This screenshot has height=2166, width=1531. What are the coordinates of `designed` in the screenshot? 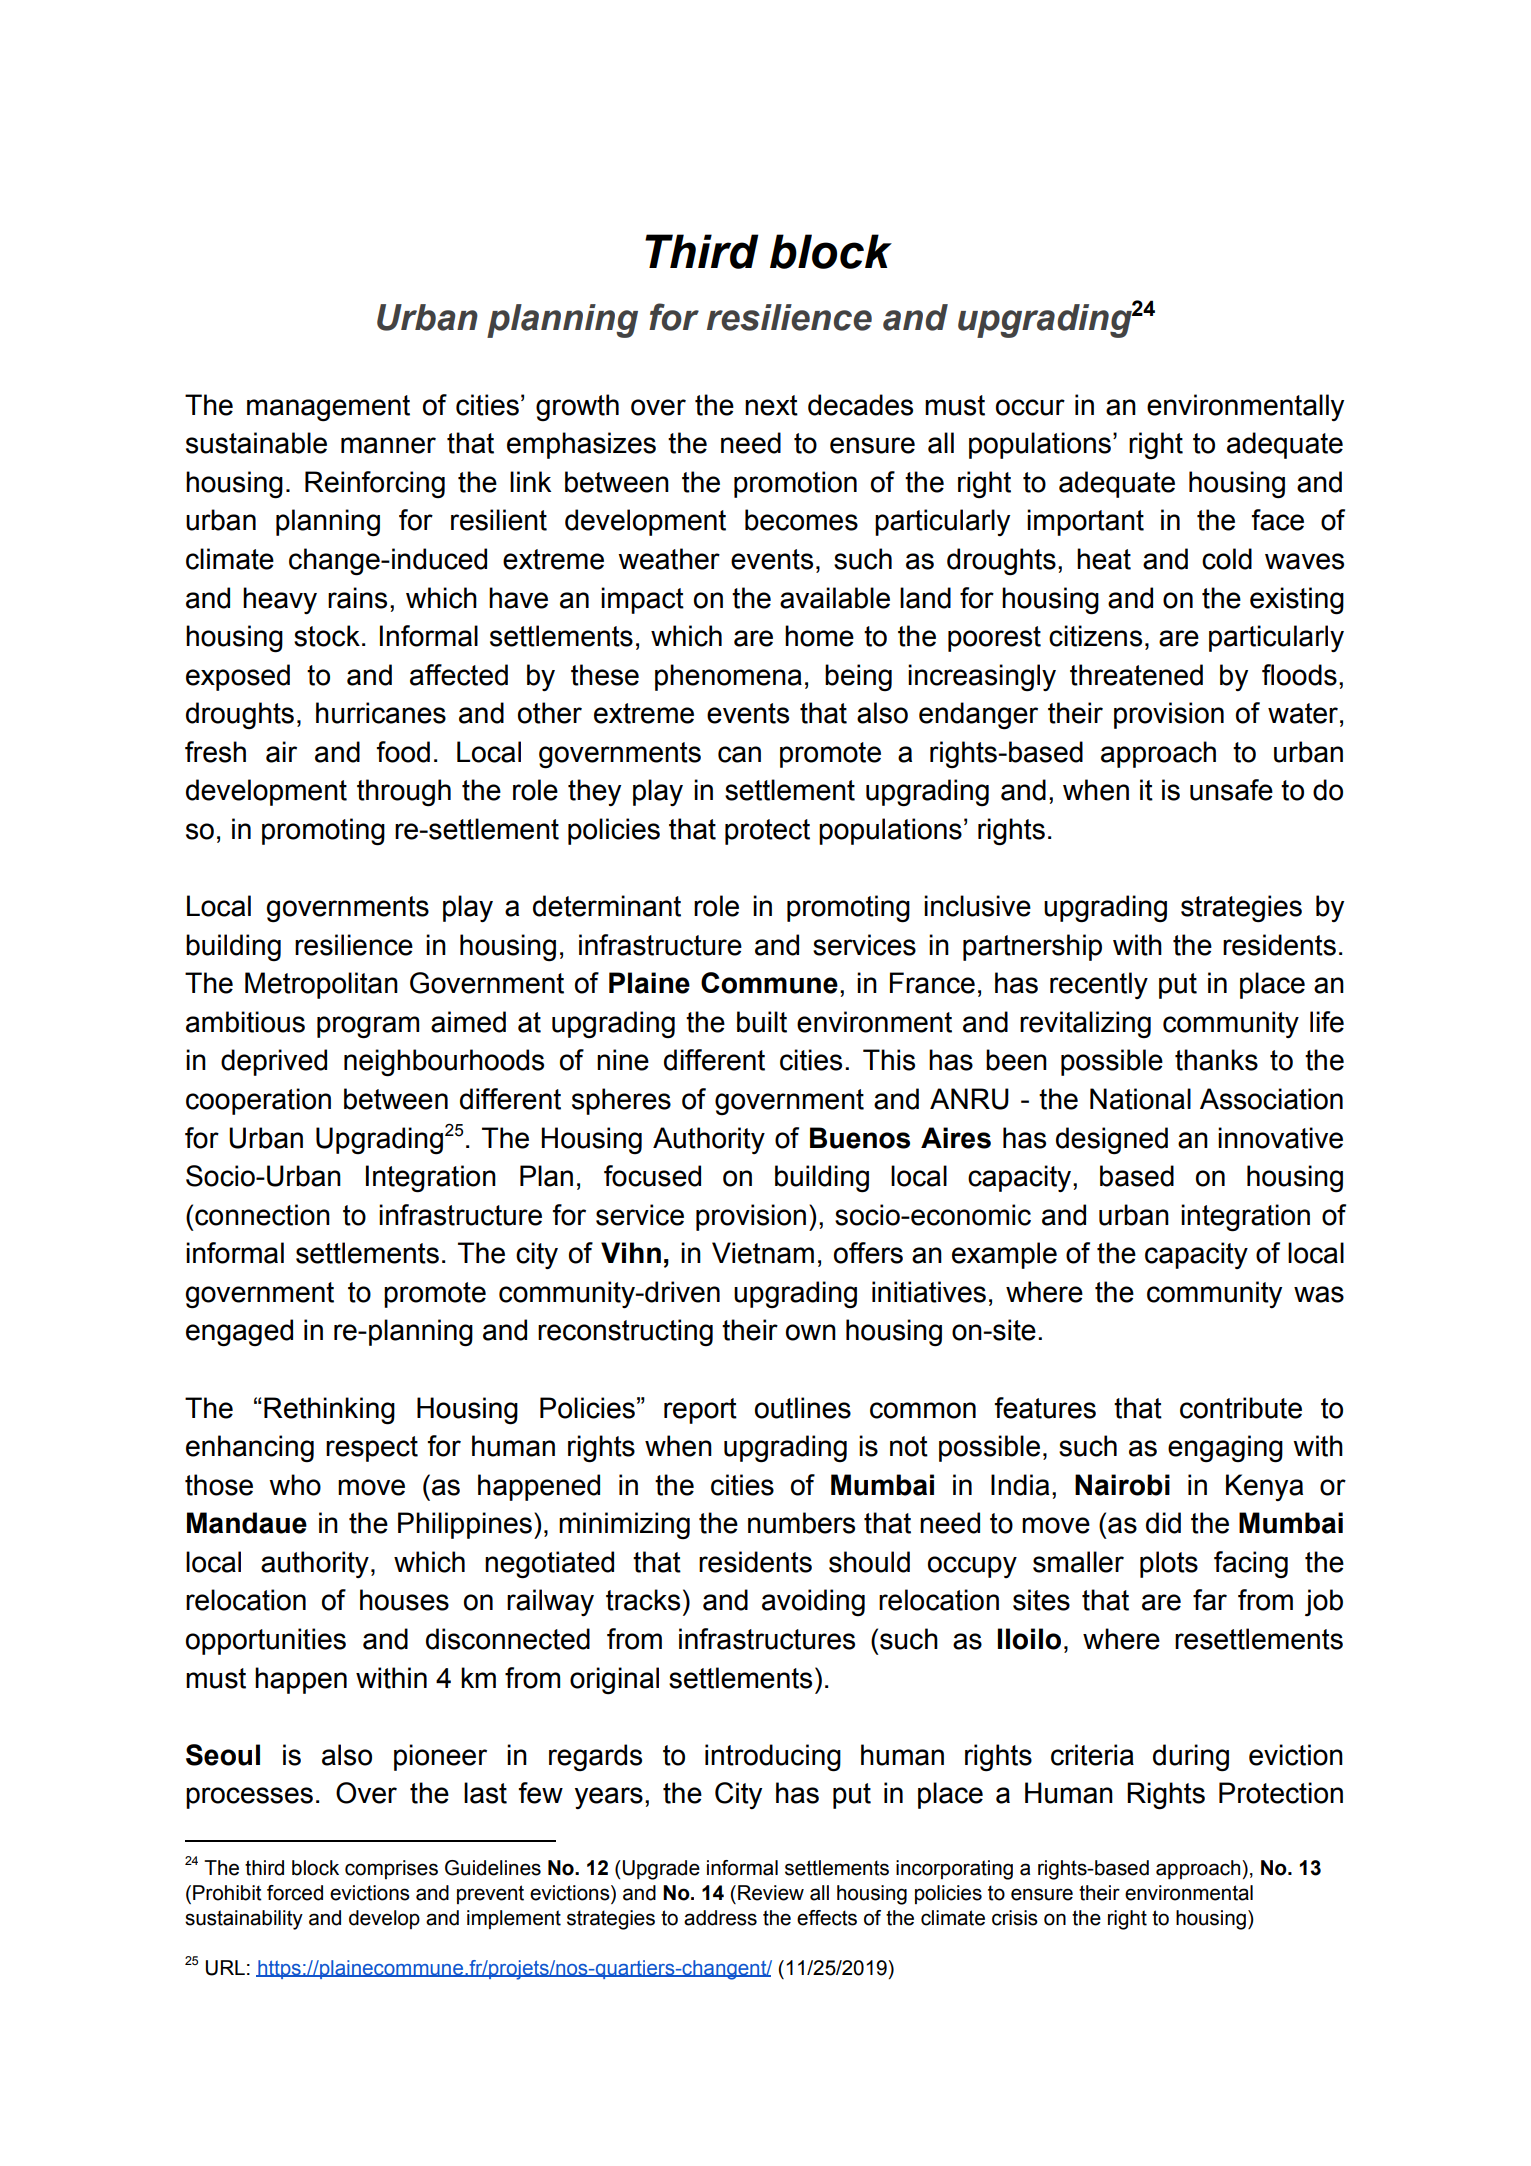 It's located at (1112, 1141).
